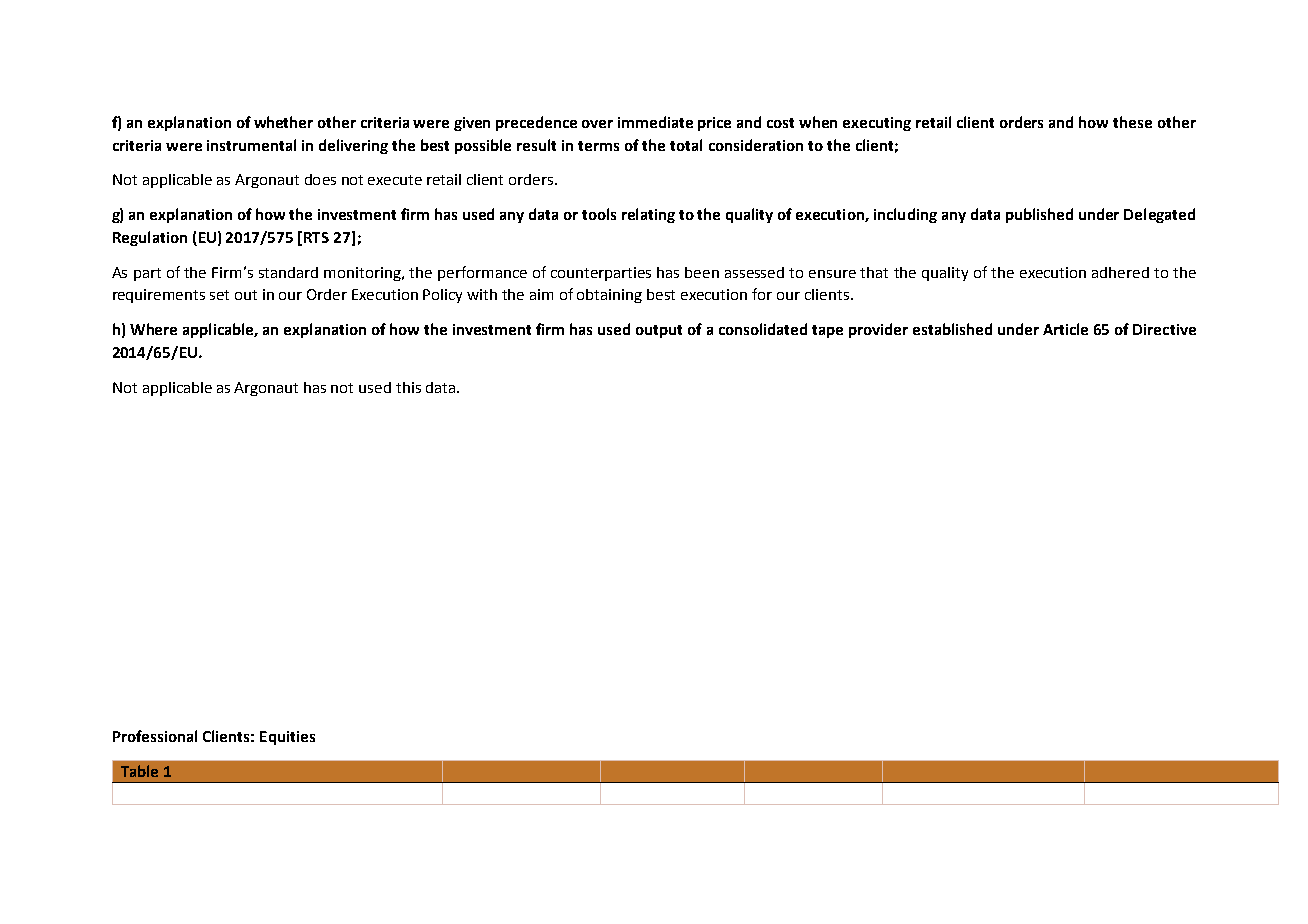 The image size is (1308, 924). Describe the element at coordinates (952, 329) in the screenshot. I see `established` at that location.
